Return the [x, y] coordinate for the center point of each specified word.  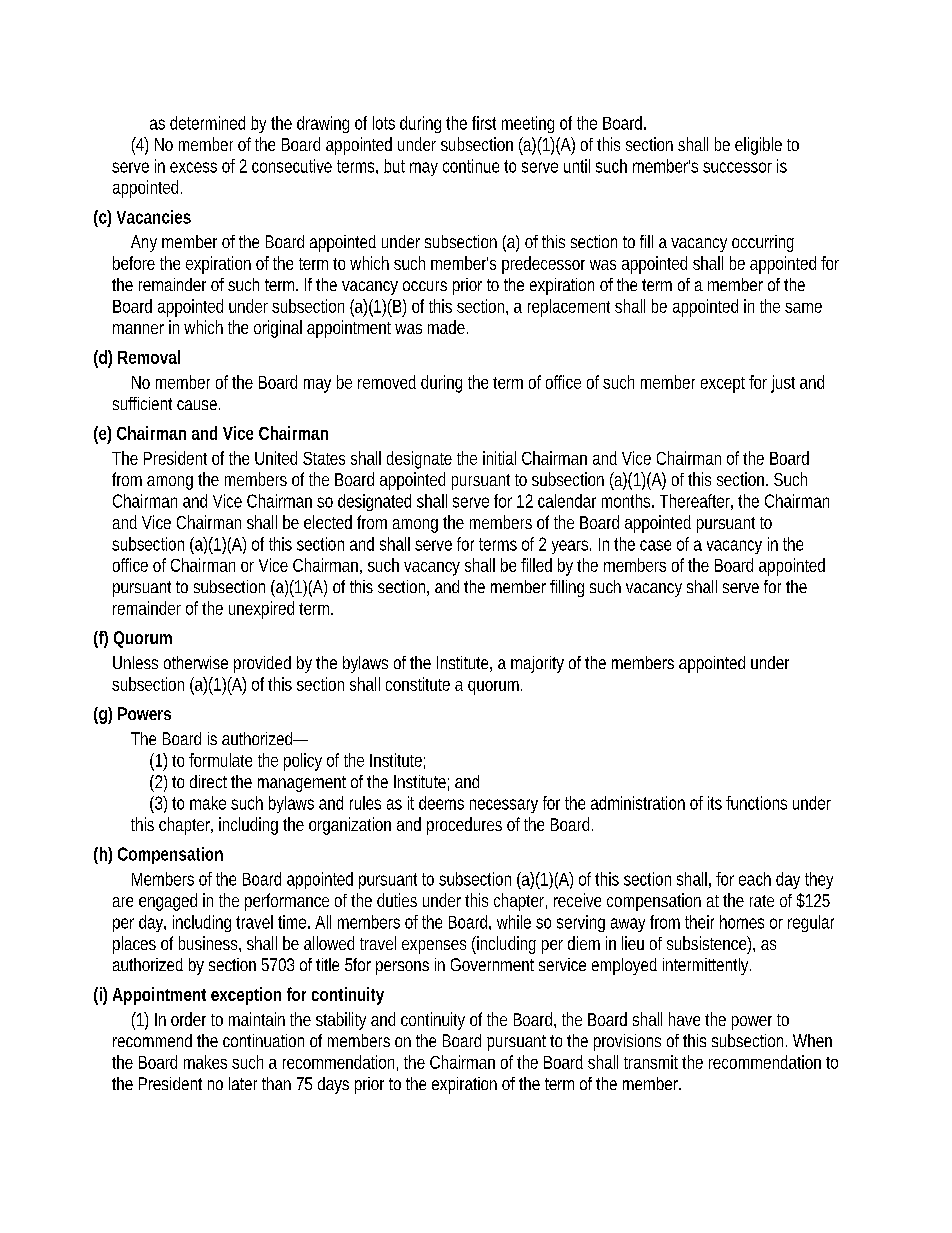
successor [737, 167]
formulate [220, 760]
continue [471, 166]
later [243, 1083]
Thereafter [696, 502]
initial [499, 458]
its [715, 803]
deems [441, 803]
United [276, 458]
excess [193, 167]
